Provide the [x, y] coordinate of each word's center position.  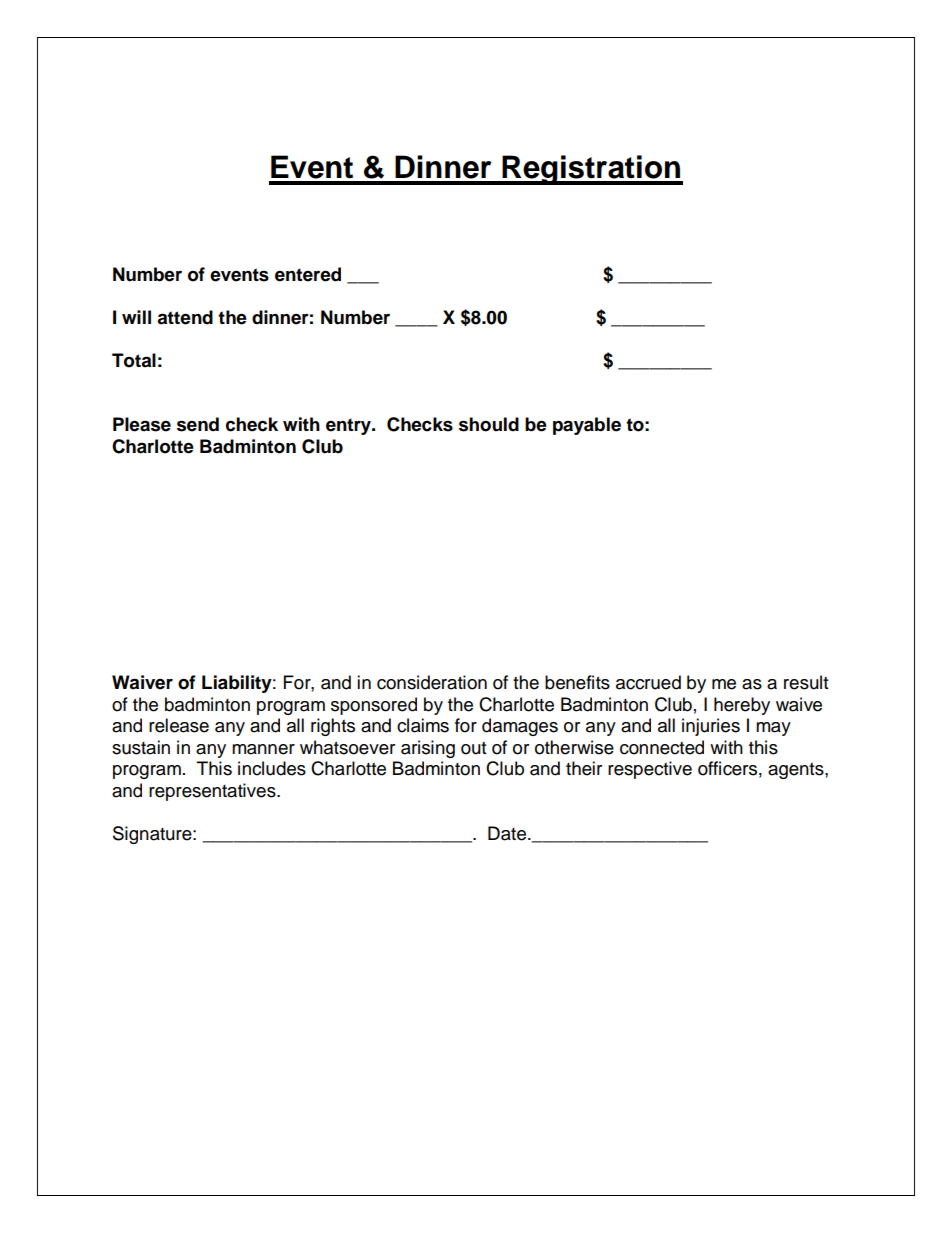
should [489, 424]
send [198, 424]
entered [308, 274]
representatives [213, 792]
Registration [592, 170]
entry [349, 426]
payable [587, 426]
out [473, 748]
